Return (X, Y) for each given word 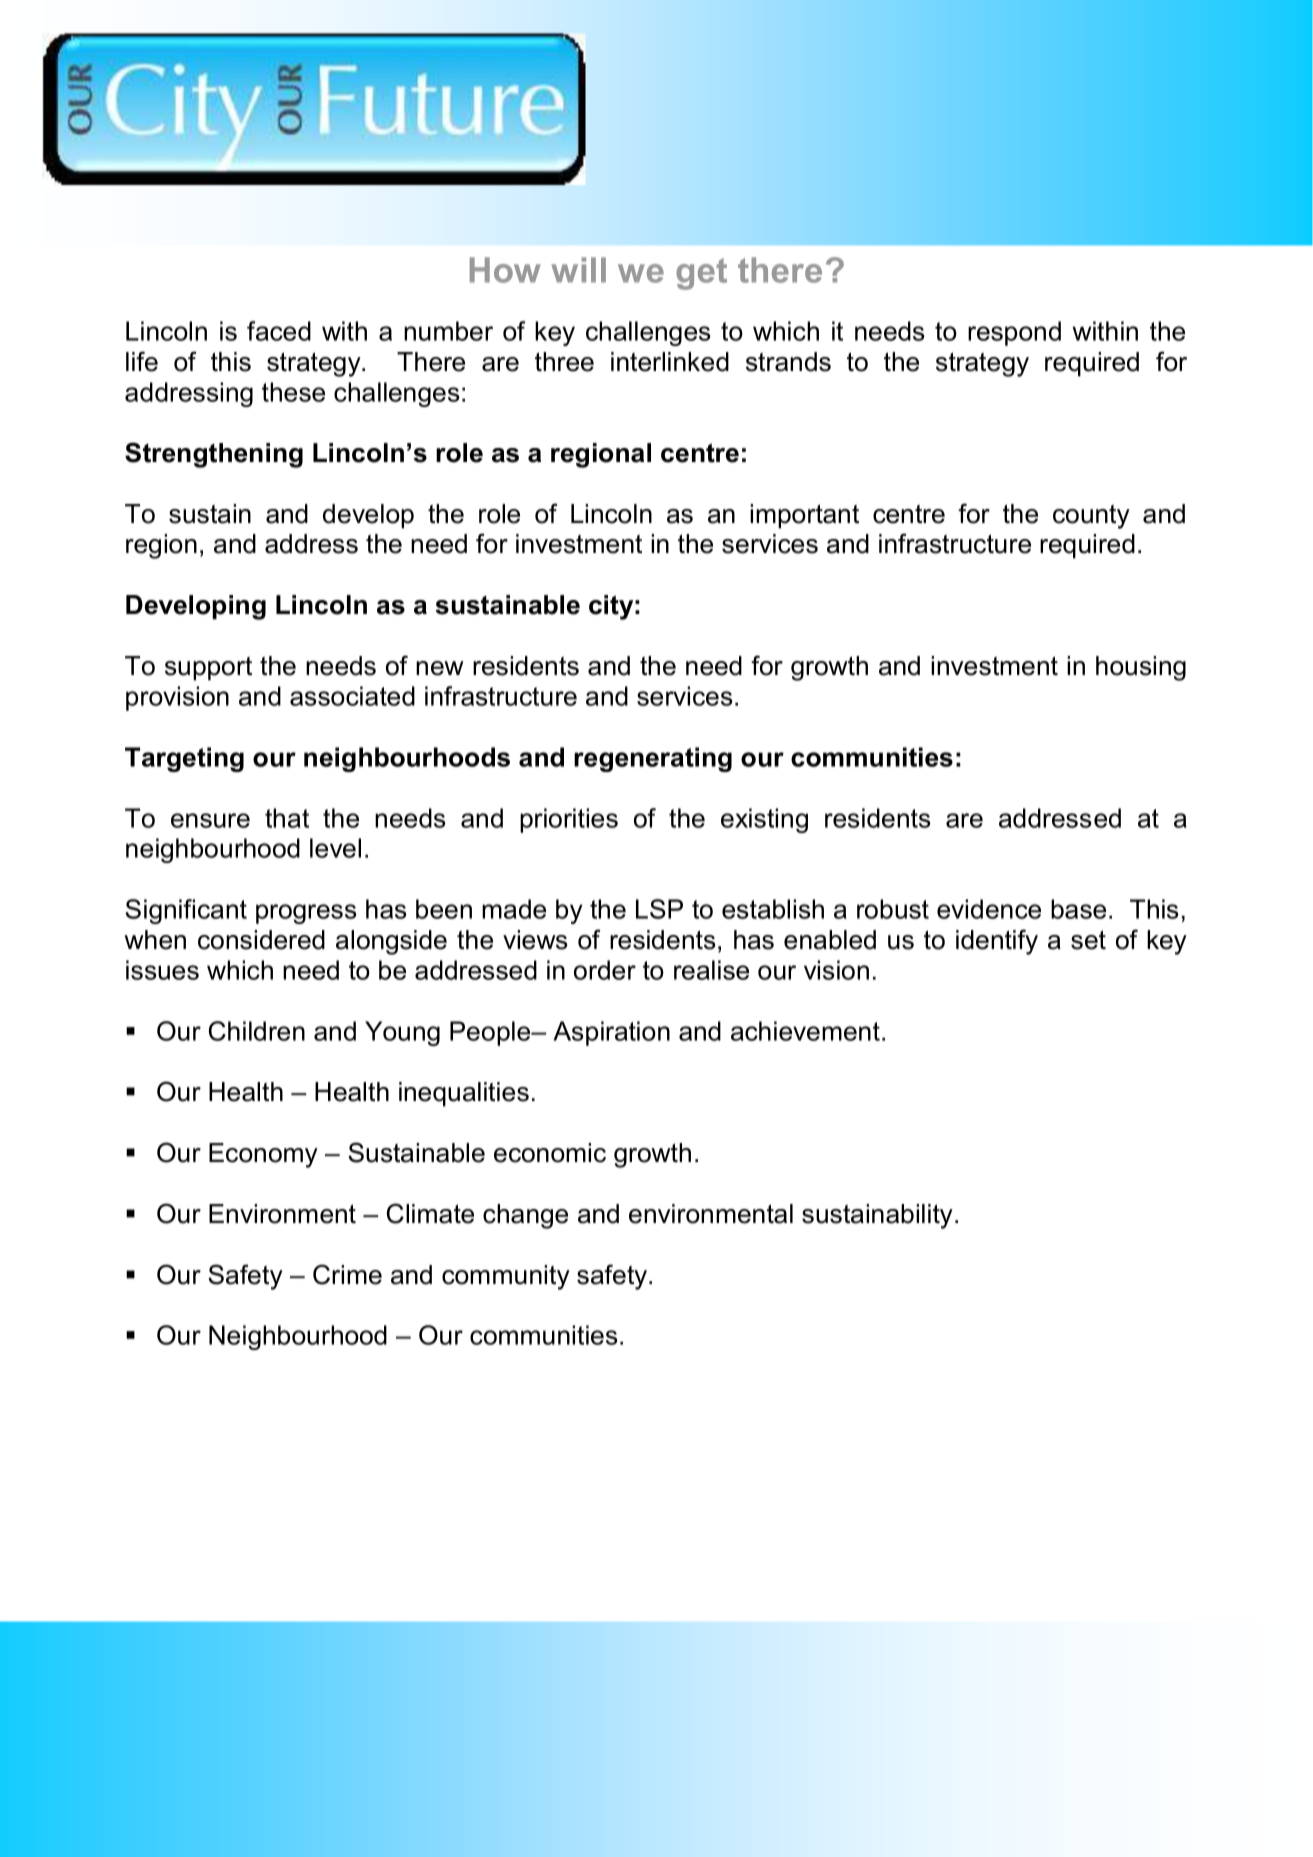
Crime (347, 1274)
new (440, 668)
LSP (659, 909)
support (208, 669)
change (525, 1216)
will (578, 270)
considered (261, 940)
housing (1141, 668)
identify (997, 942)
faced (279, 331)
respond (1014, 333)
